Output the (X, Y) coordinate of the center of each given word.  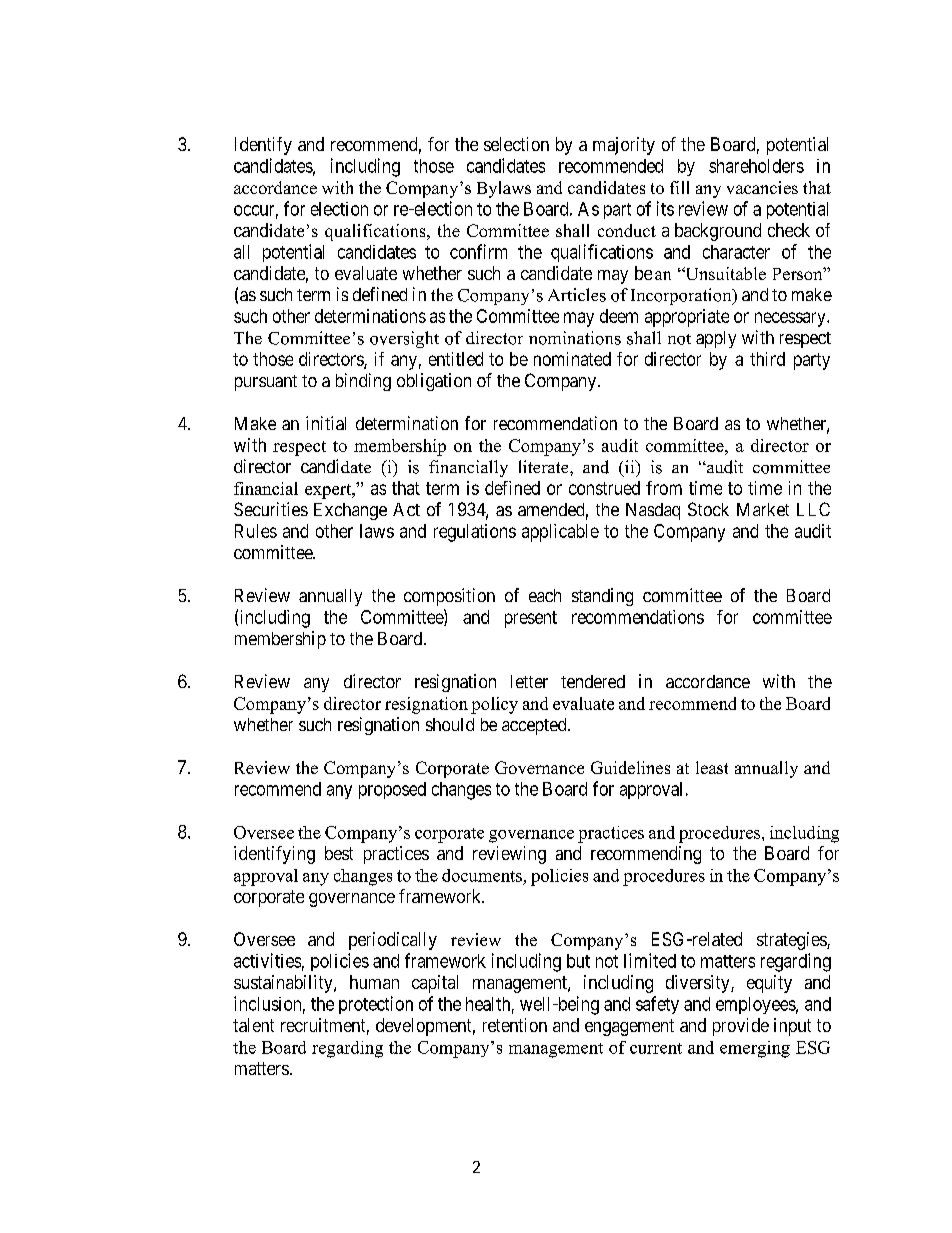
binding (363, 382)
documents (482, 875)
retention (515, 1025)
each (545, 595)
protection (376, 1005)
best (339, 853)
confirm (478, 251)
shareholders (756, 166)
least (712, 767)
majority (624, 146)
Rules (256, 531)
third (767, 359)
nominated (572, 359)
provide (741, 1027)
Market (763, 509)
